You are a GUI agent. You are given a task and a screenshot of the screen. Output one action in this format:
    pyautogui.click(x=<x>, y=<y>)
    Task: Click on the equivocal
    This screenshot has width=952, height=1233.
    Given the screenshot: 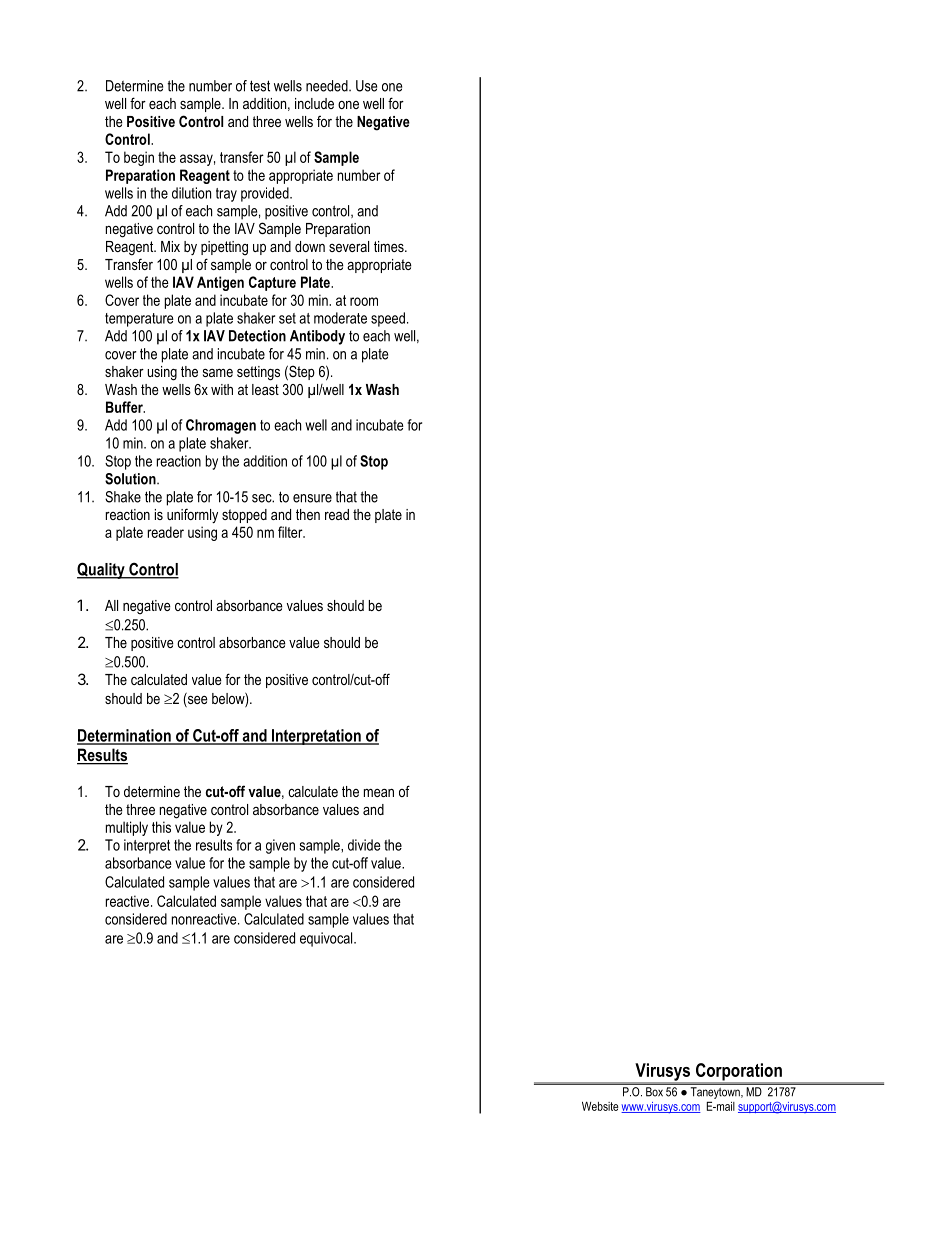 What is the action you would take?
    pyautogui.click(x=327, y=939)
